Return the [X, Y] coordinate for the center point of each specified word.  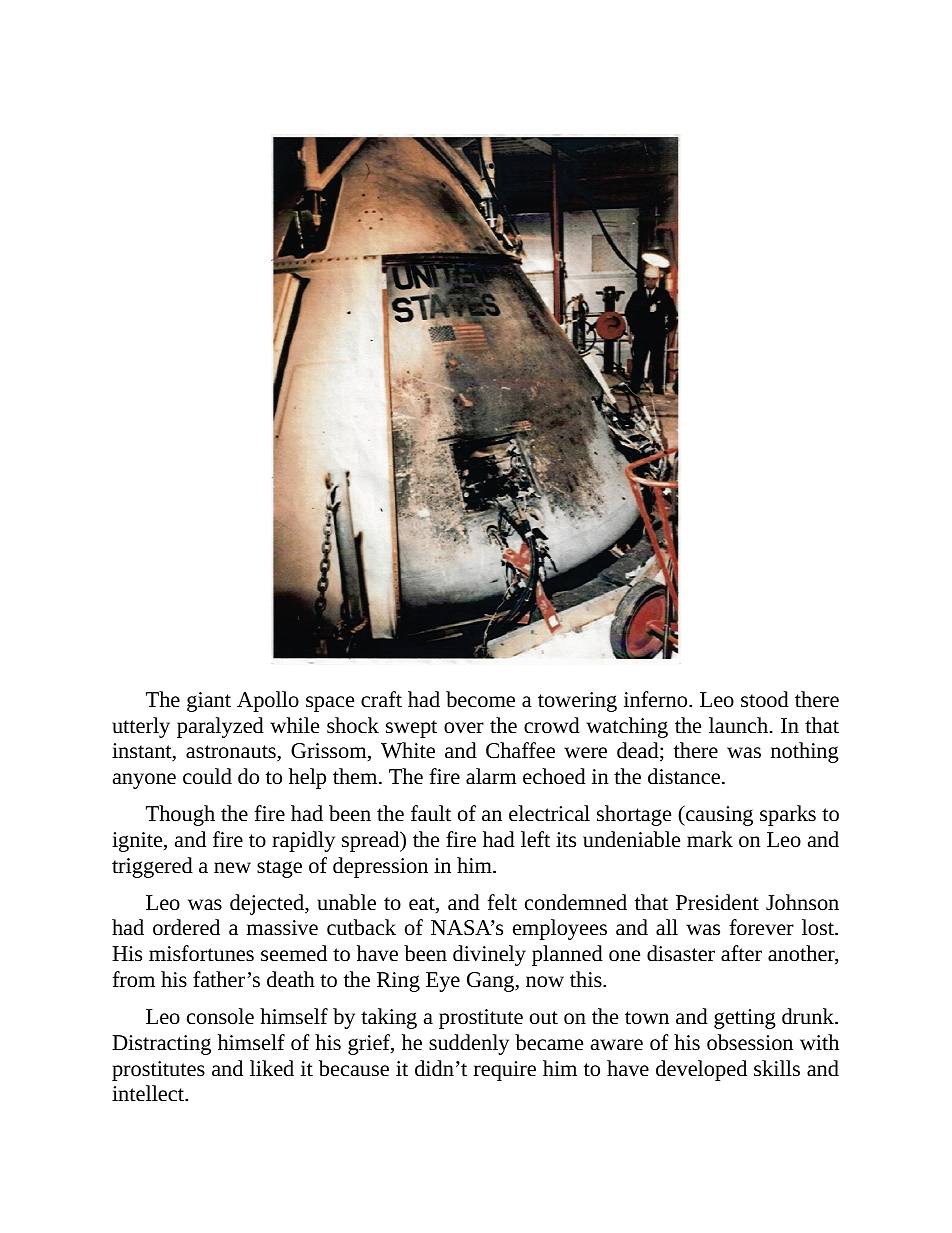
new [232, 868]
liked [272, 1068]
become [480, 699]
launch [738, 725]
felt [502, 902]
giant [209, 702]
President [717, 902]
